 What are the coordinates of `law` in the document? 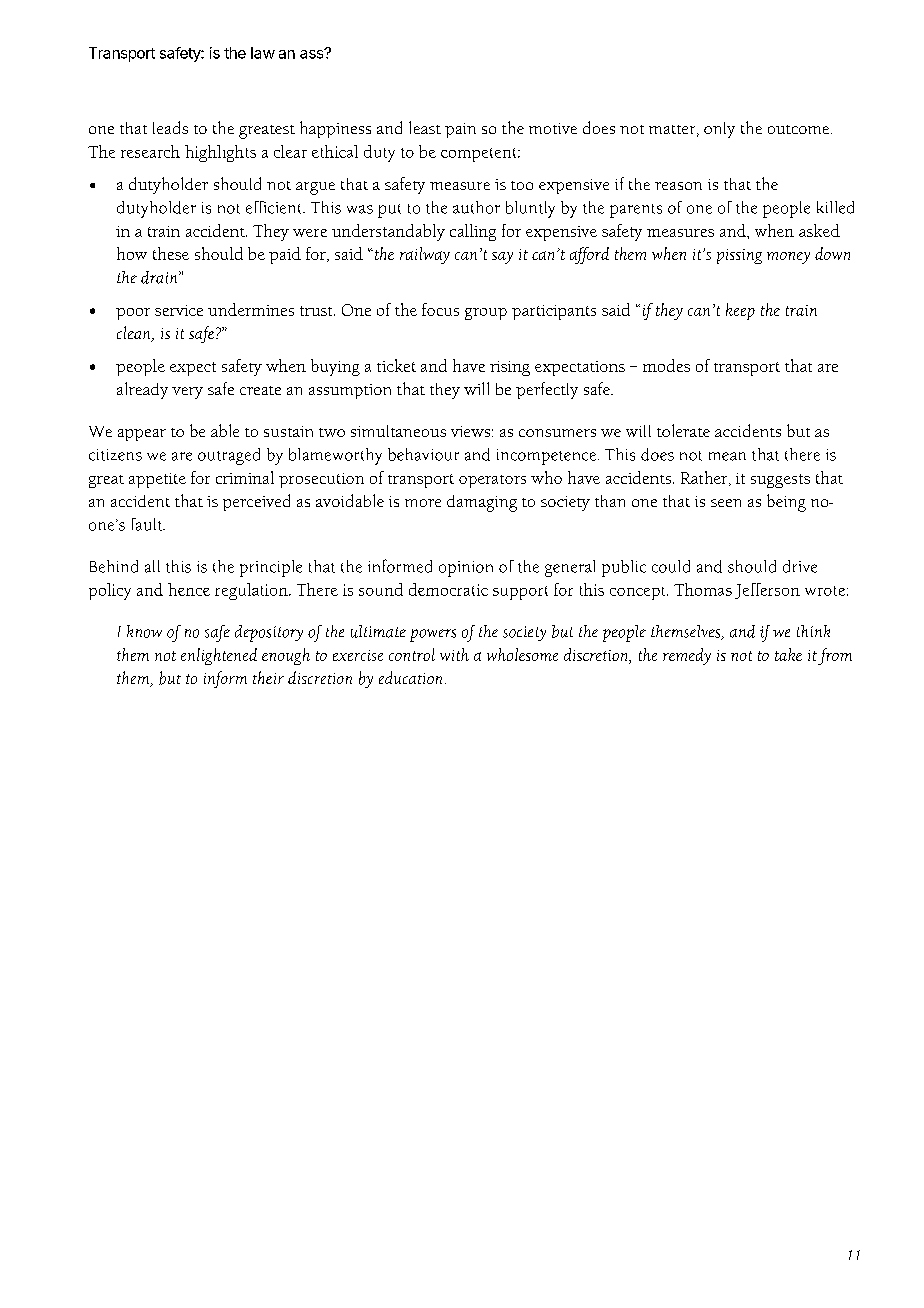 It's located at (263, 53).
